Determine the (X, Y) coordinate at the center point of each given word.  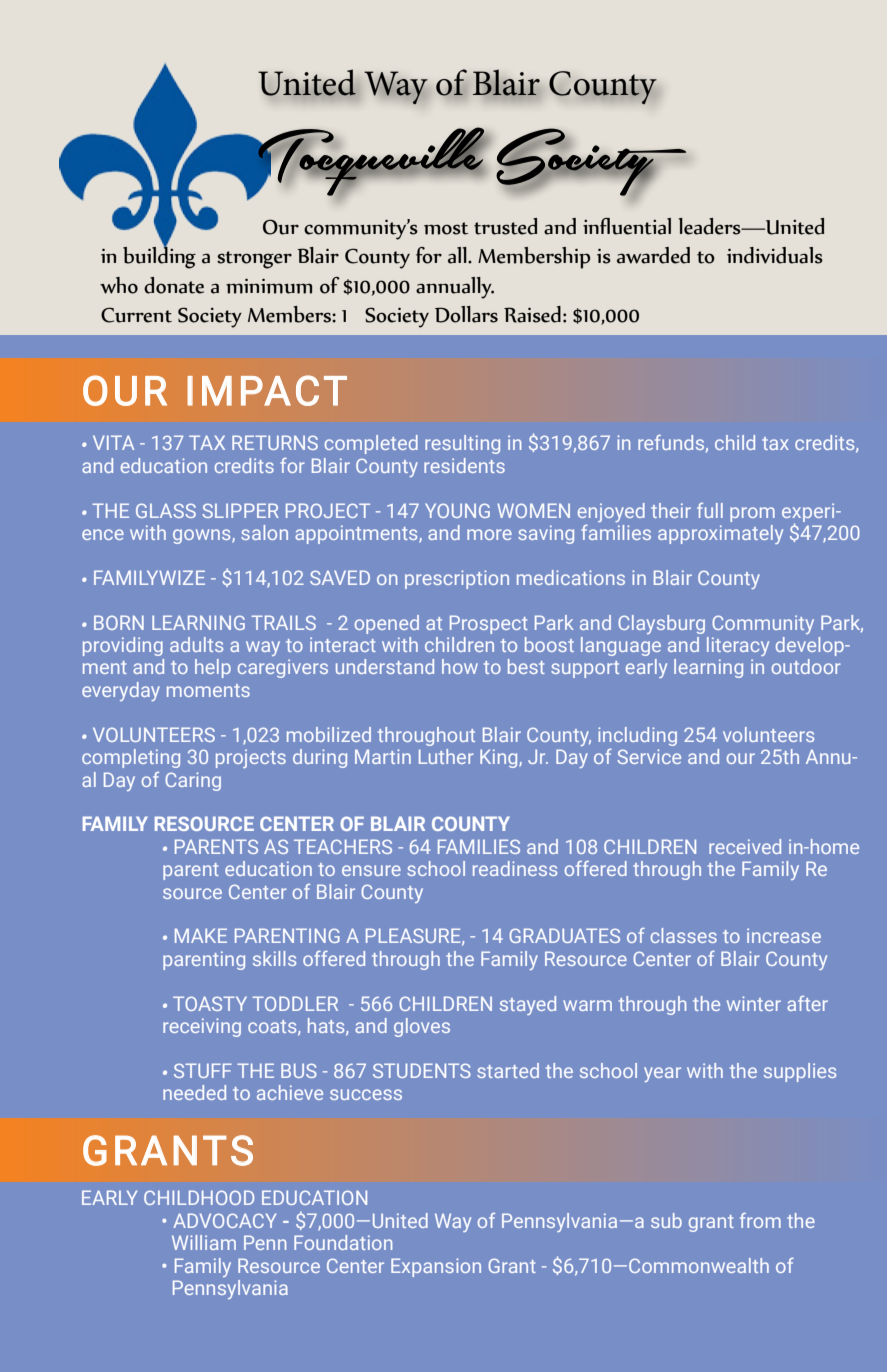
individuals (775, 255)
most (446, 228)
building (159, 256)
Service (649, 756)
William (204, 1242)
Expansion (436, 1267)
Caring (193, 781)
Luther (446, 756)
